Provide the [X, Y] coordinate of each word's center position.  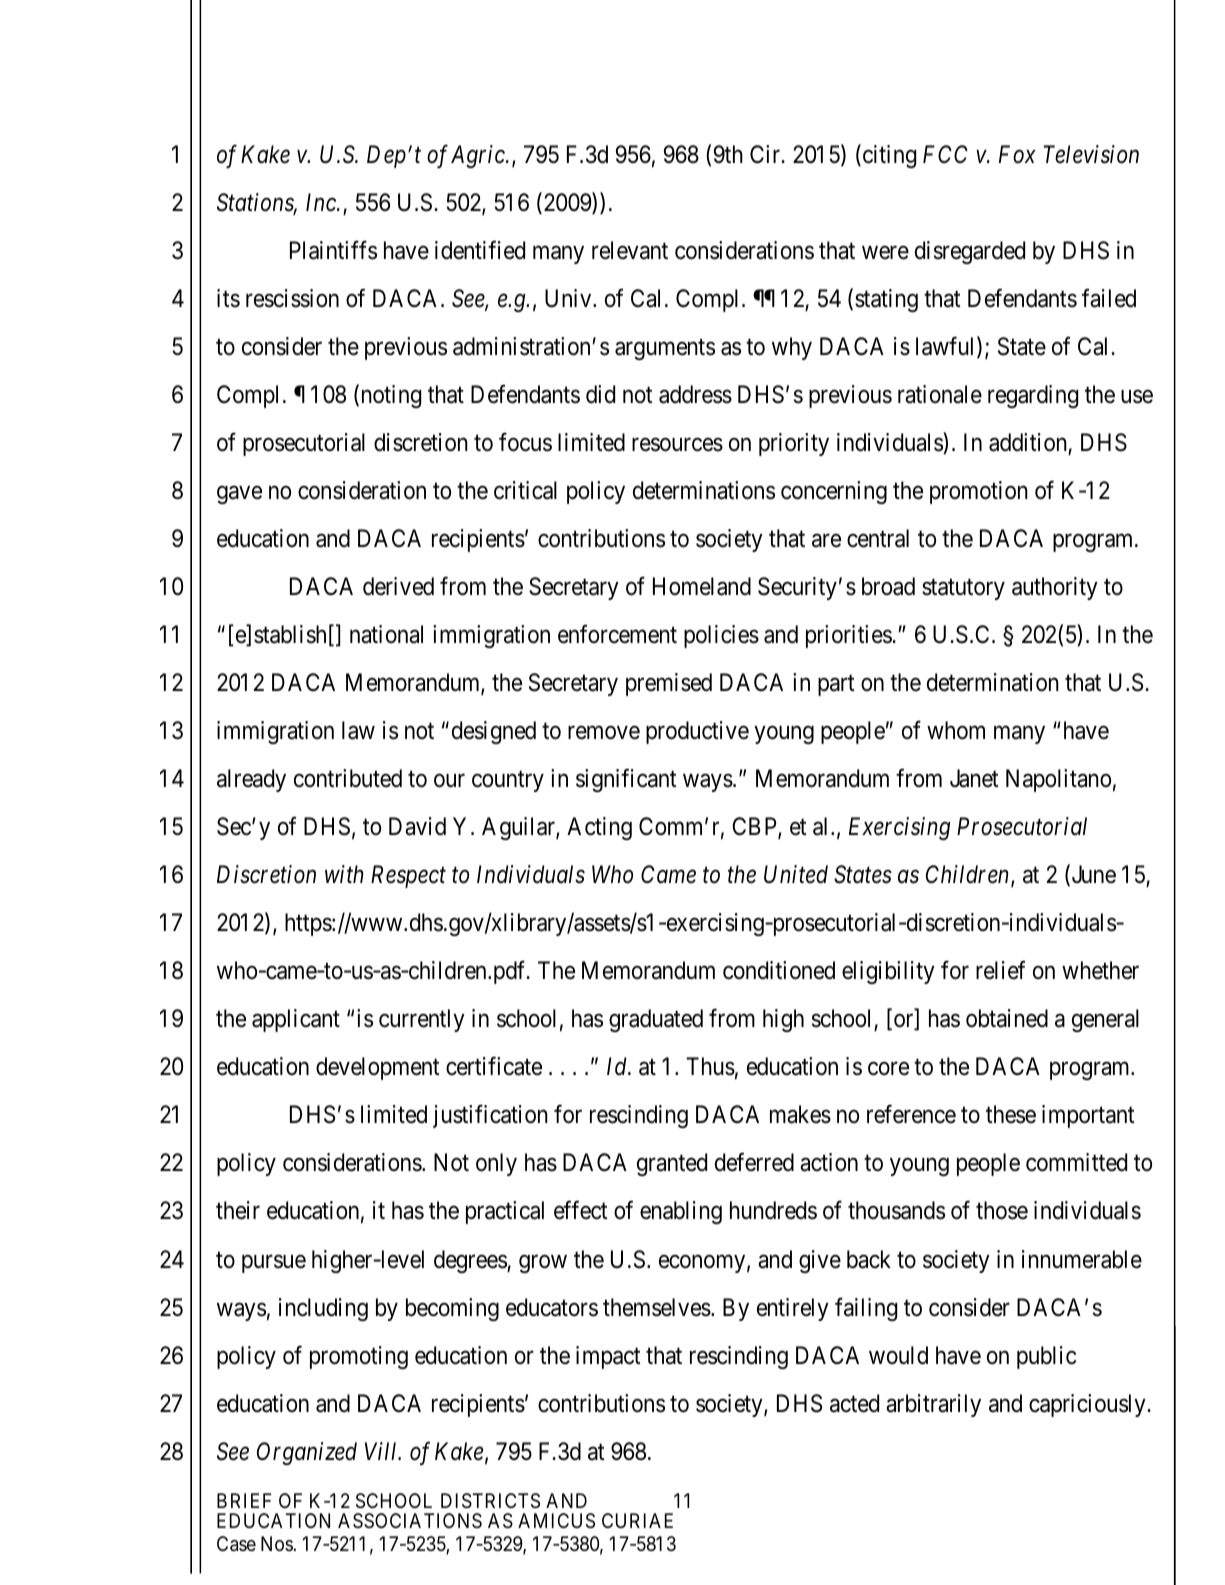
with [344, 874]
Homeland [702, 586]
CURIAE [637, 1520]
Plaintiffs [333, 250]
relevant [630, 250]
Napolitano [1058, 780]
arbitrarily [933, 1405]
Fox [1017, 154]
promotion [979, 492]
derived [398, 586]
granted [672, 1164]
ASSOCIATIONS [410, 1521]
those [1002, 1210]
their [238, 1210]
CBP [755, 828]
